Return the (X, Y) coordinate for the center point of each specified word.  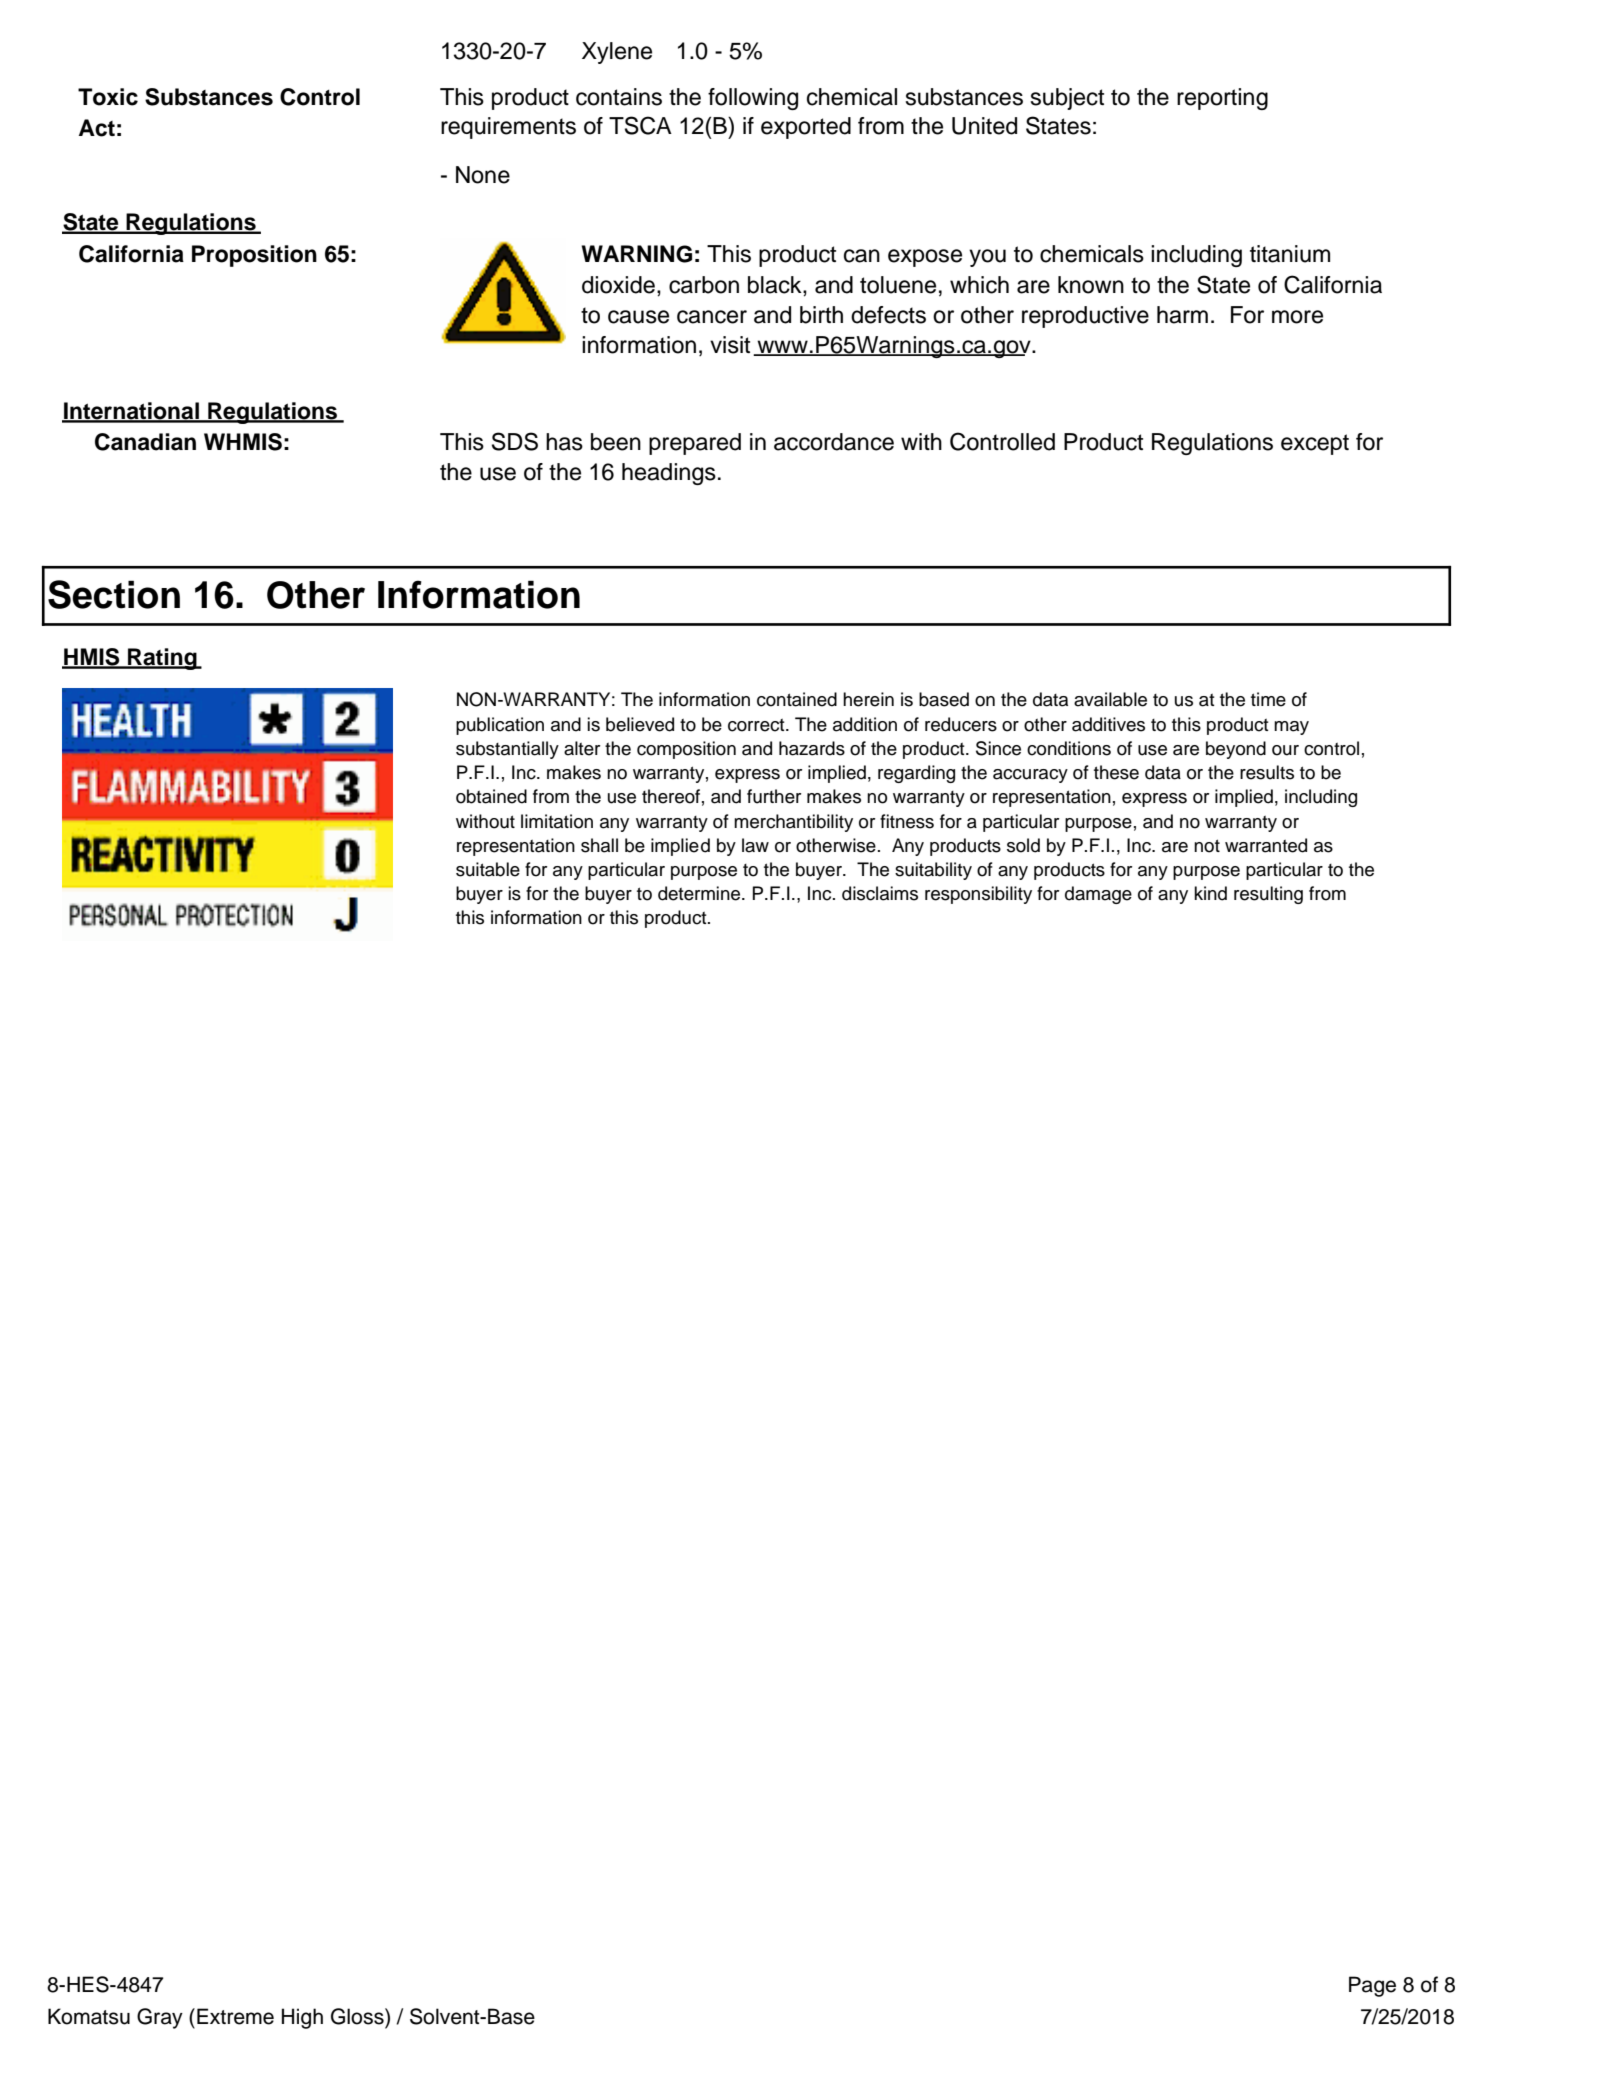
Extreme (235, 2016)
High (302, 2018)
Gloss (358, 2016)
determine (700, 893)
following (753, 99)
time (1268, 699)
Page (1372, 1986)
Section (114, 594)
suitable (488, 869)
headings (669, 474)
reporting (1222, 99)
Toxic (108, 97)
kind (1210, 893)
